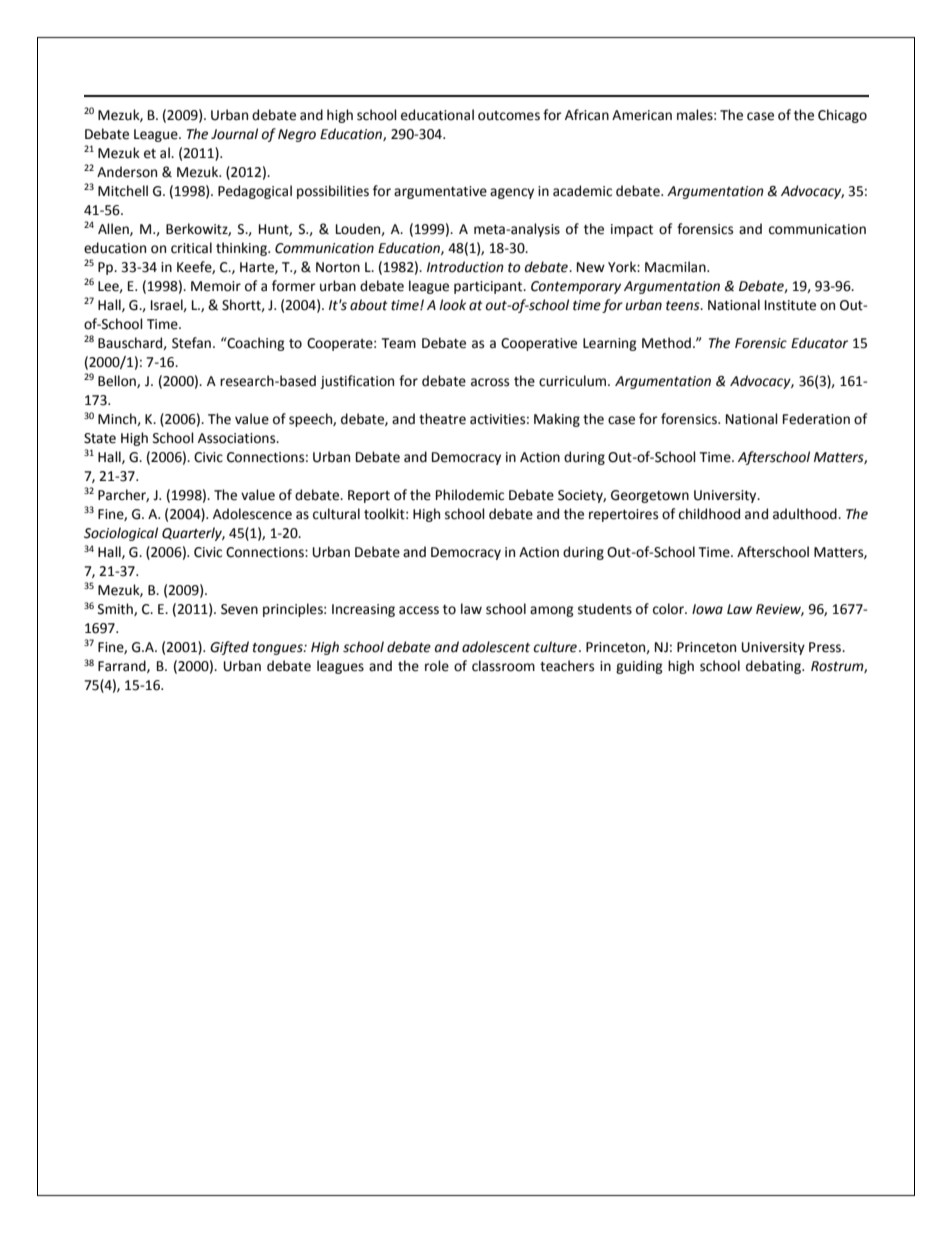 The image size is (952, 1233). What do you see at coordinates (229, 648) in the page?
I see `Gifted` at bounding box center [229, 648].
